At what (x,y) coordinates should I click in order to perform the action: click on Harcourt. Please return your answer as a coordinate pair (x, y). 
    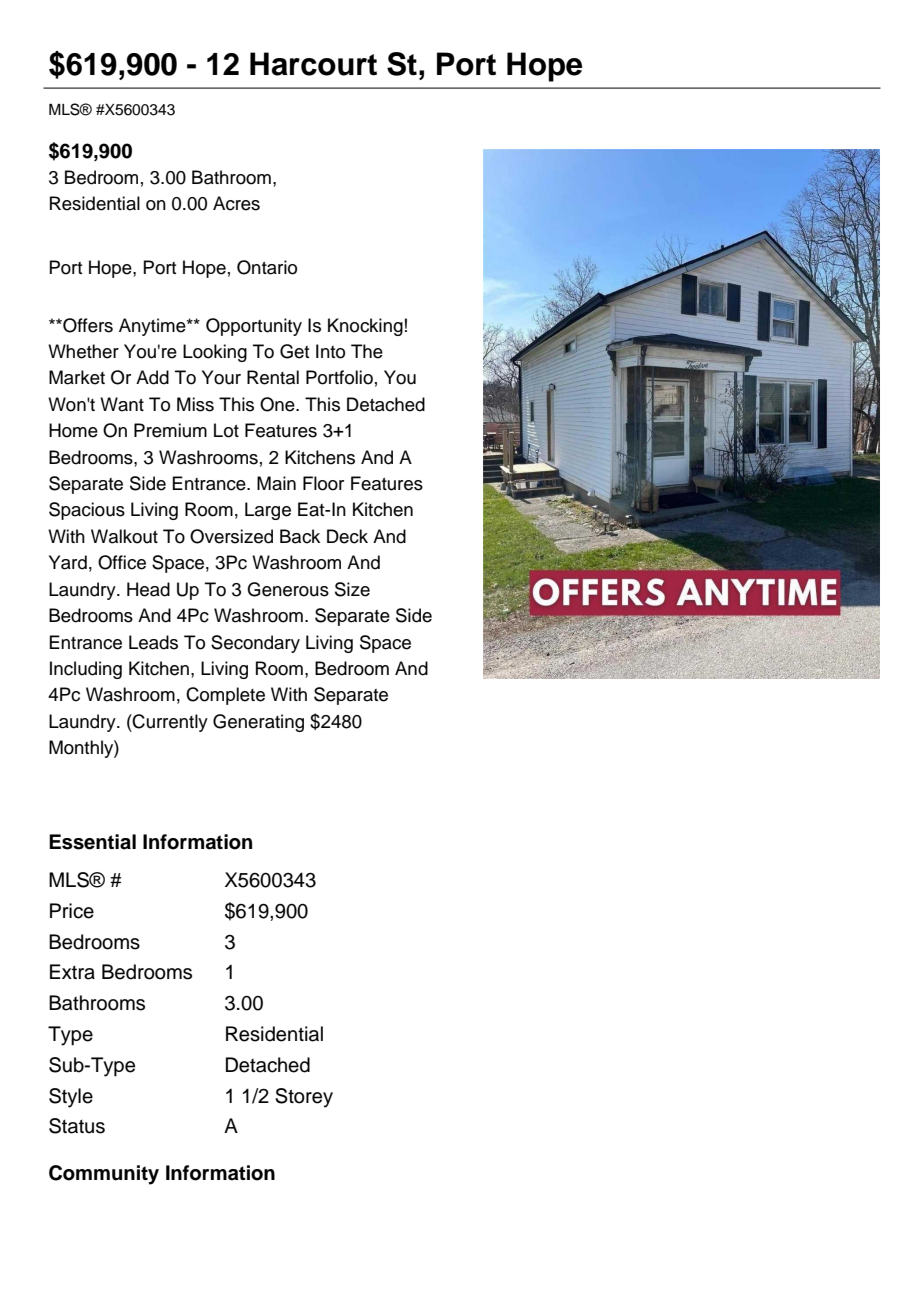
    Looking at the image, I should click on (313, 64).
